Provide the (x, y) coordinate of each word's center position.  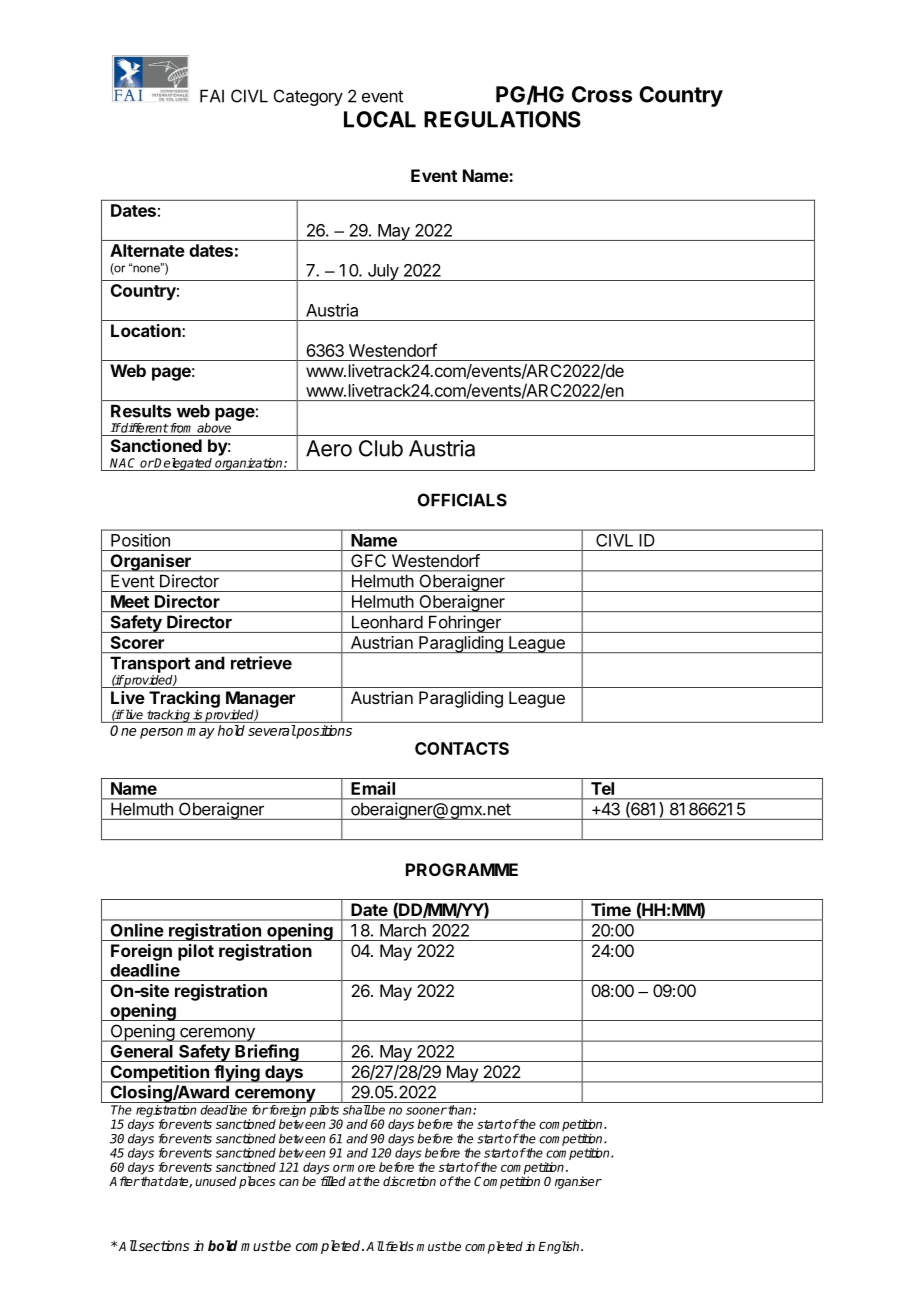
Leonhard (387, 622)
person (161, 733)
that (151, 1181)
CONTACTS (462, 748)
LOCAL (380, 119)
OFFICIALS (462, 500)
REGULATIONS (502, 119)
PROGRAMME (462, 869)
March (403, 930)
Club (381, 448)
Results (141, 411)
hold (231, 730)
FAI (212, 96)
